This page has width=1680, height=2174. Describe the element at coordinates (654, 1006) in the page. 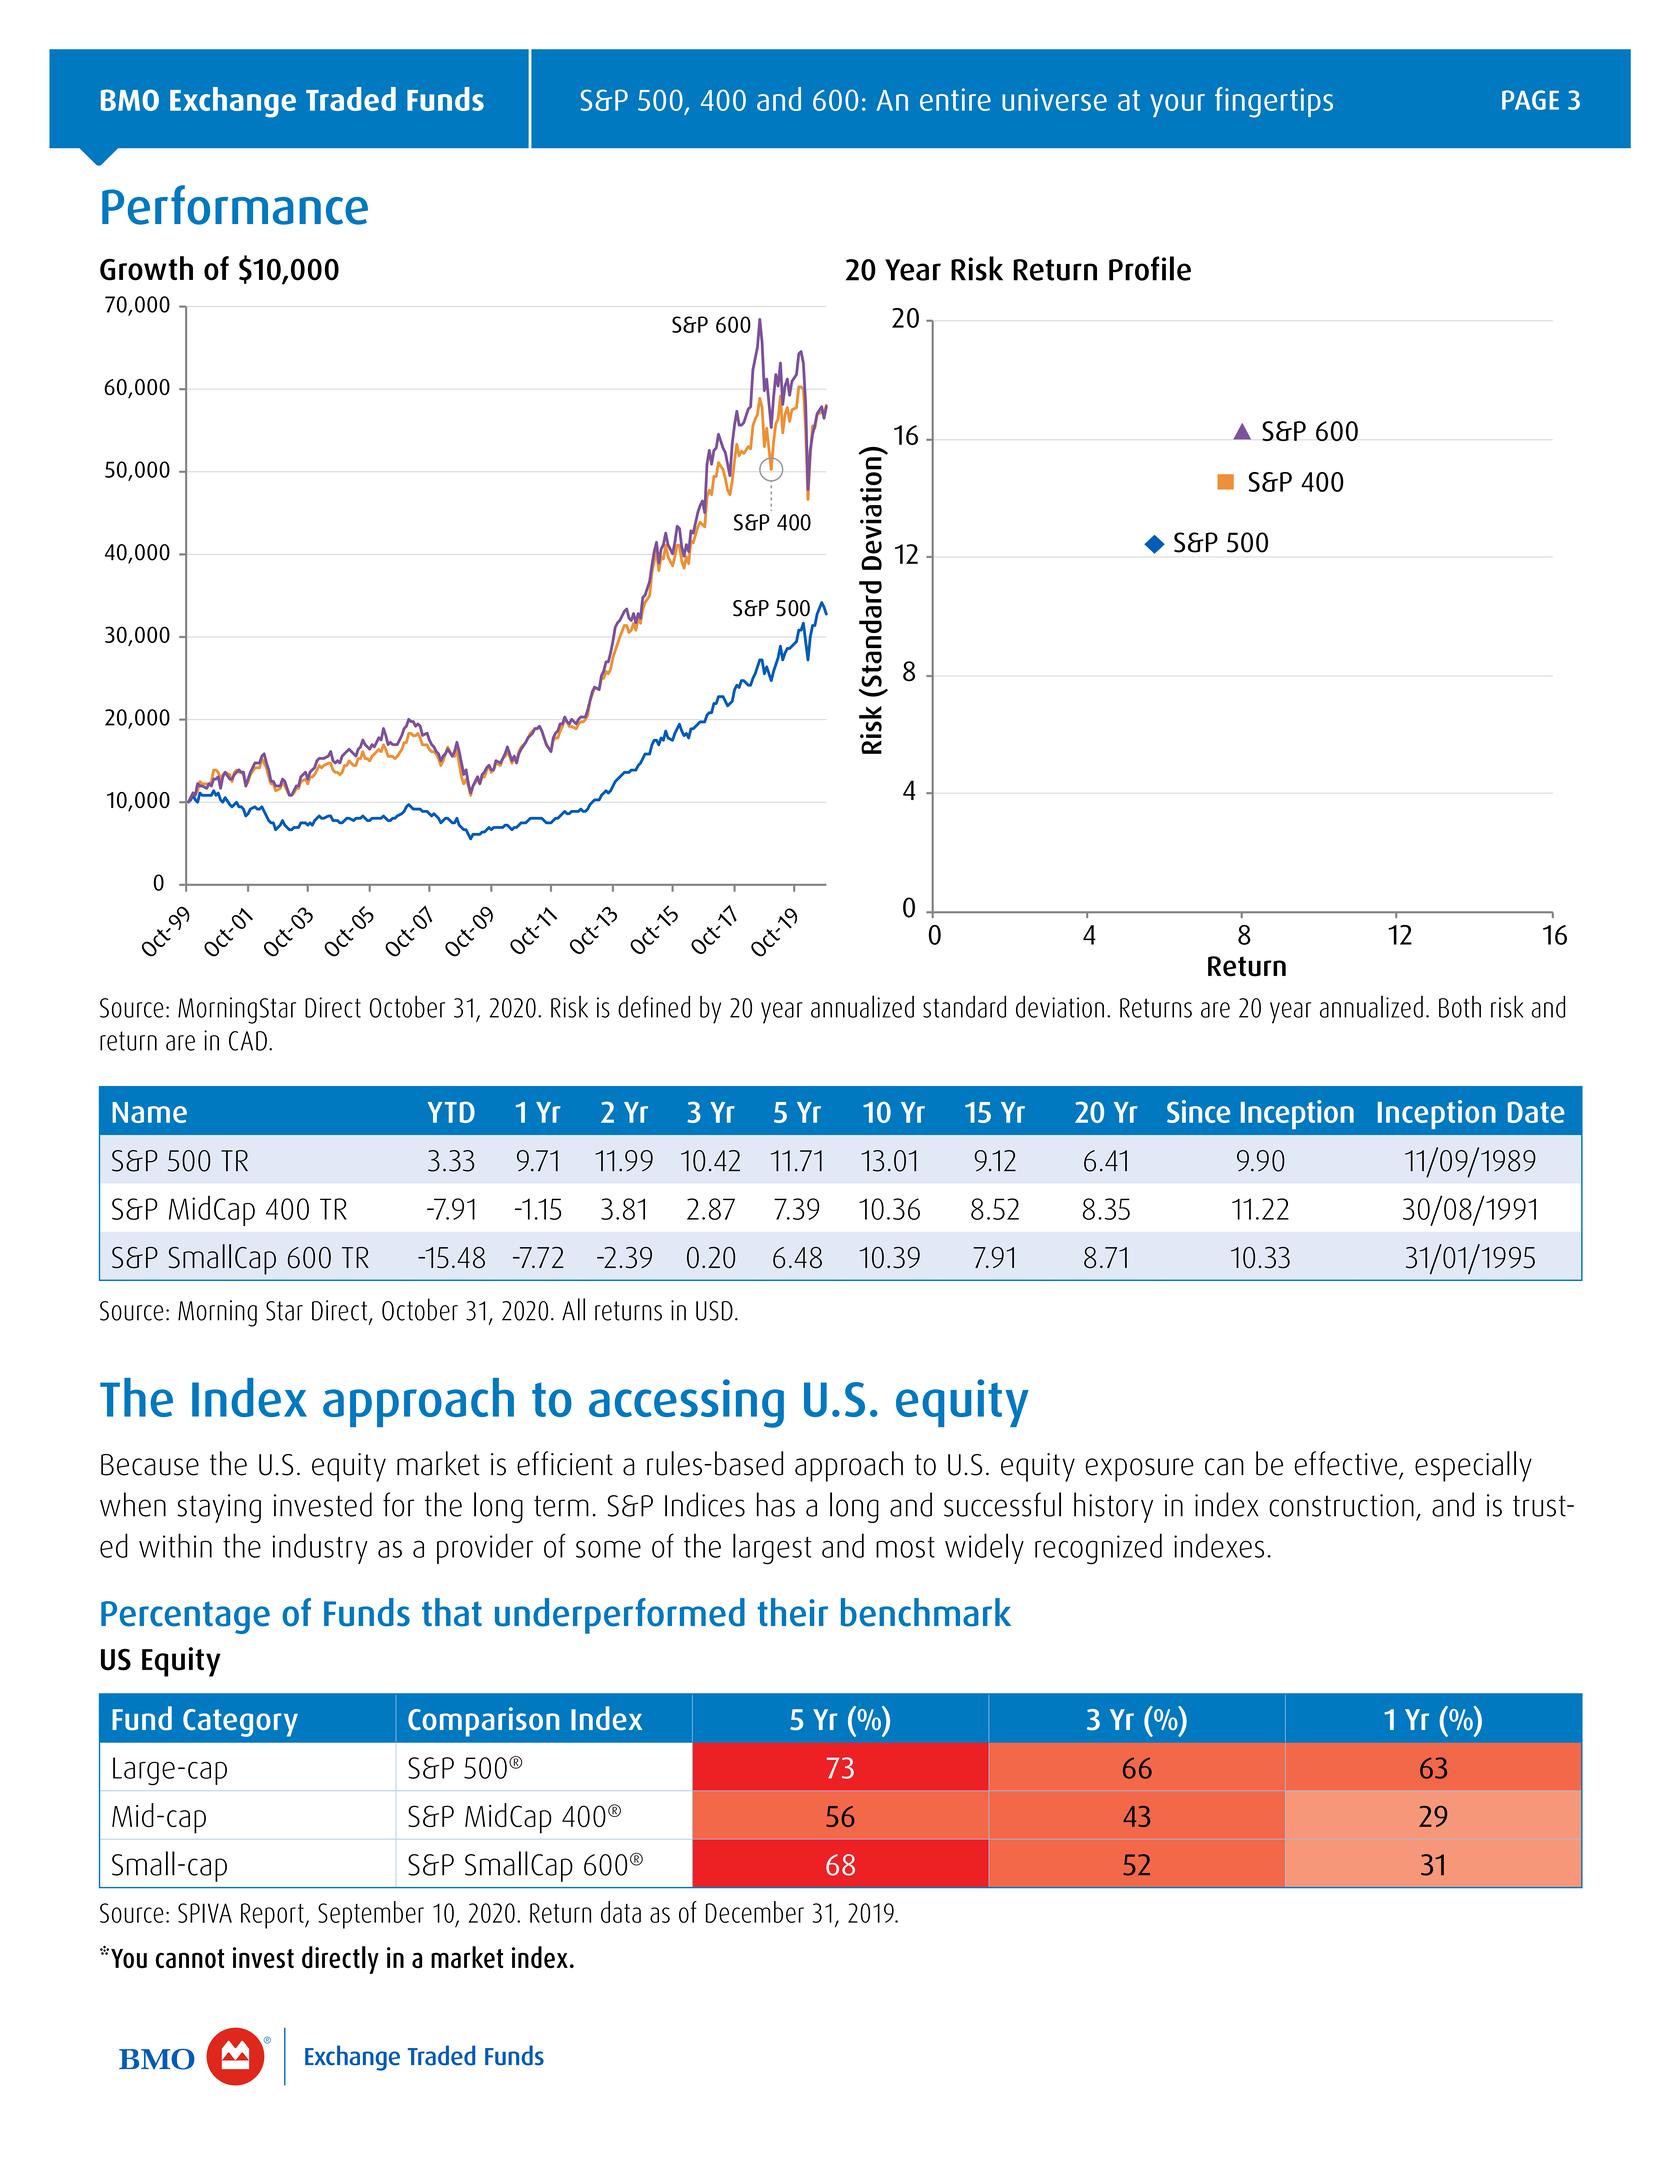

I see `defined` at that location.
